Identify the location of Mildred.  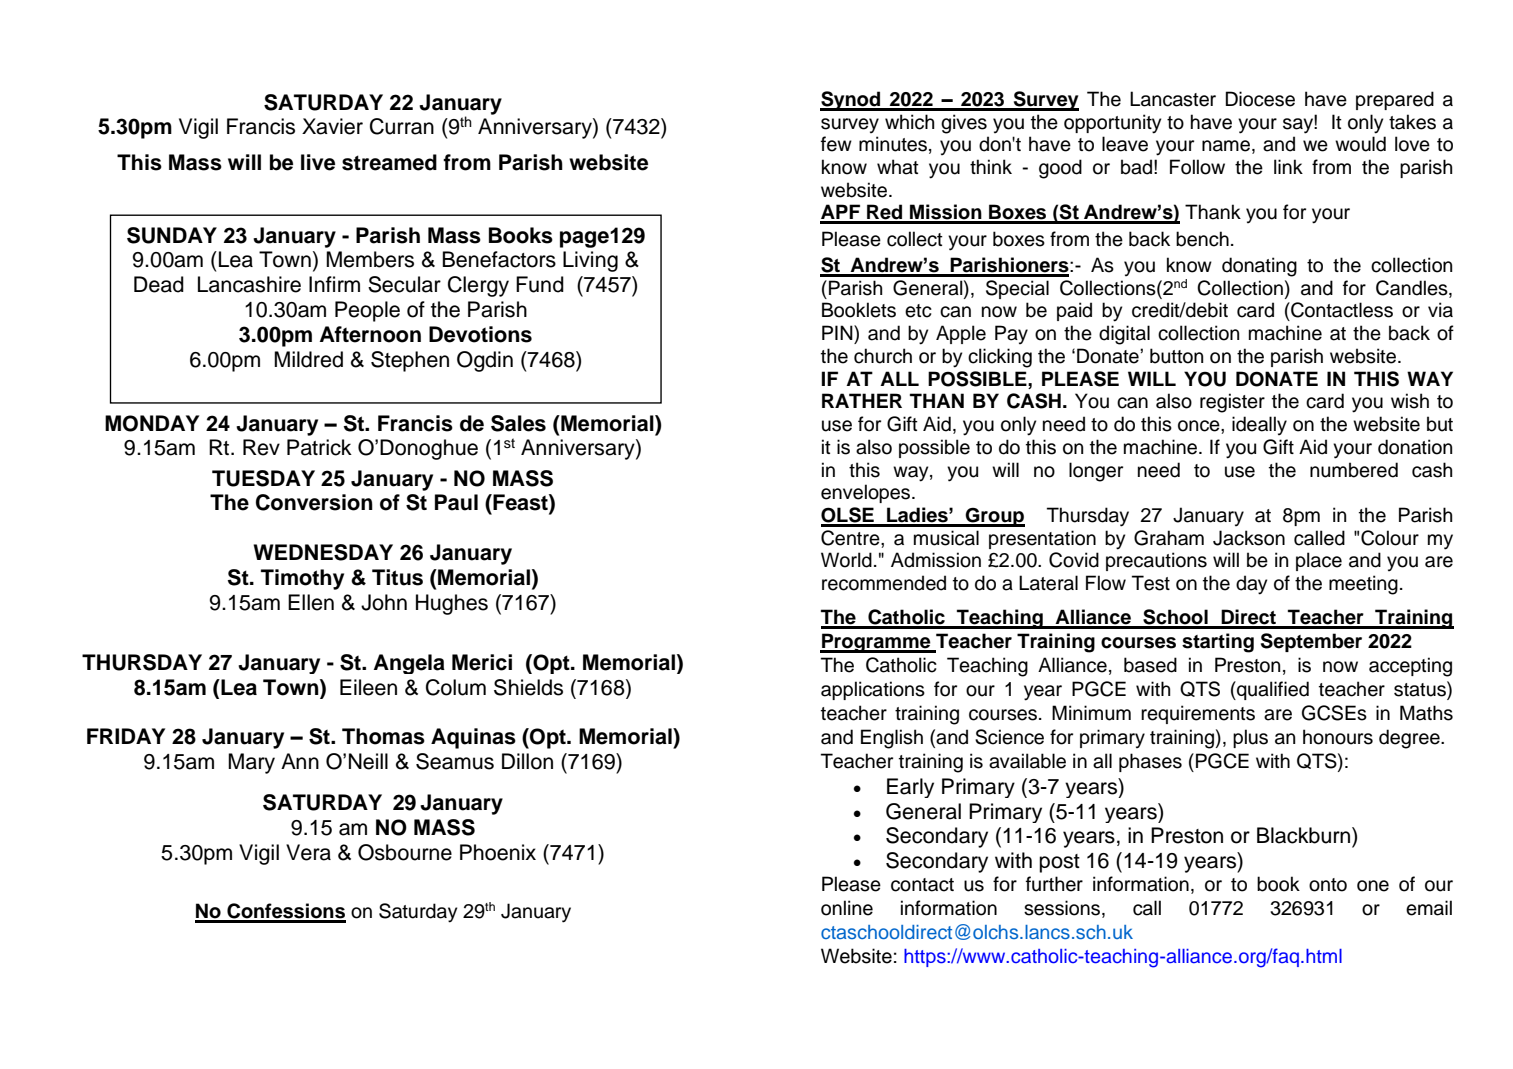
(308, 359).
